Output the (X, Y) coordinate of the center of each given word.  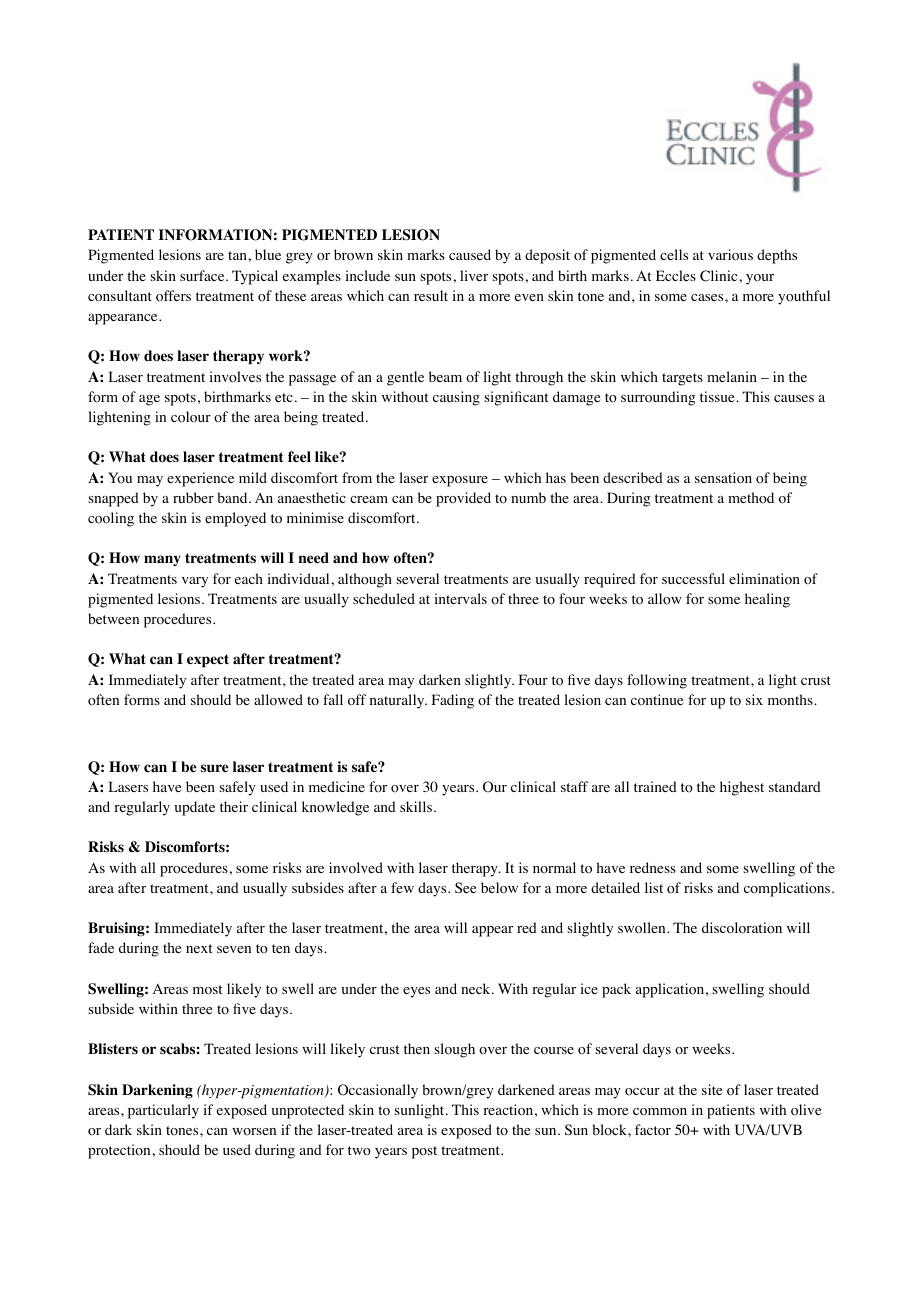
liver (474, 275)
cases (708, 297)
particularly (163, 1111)
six (754, 699)
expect (208, 661)
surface (203, 275)
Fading (453, 701)
